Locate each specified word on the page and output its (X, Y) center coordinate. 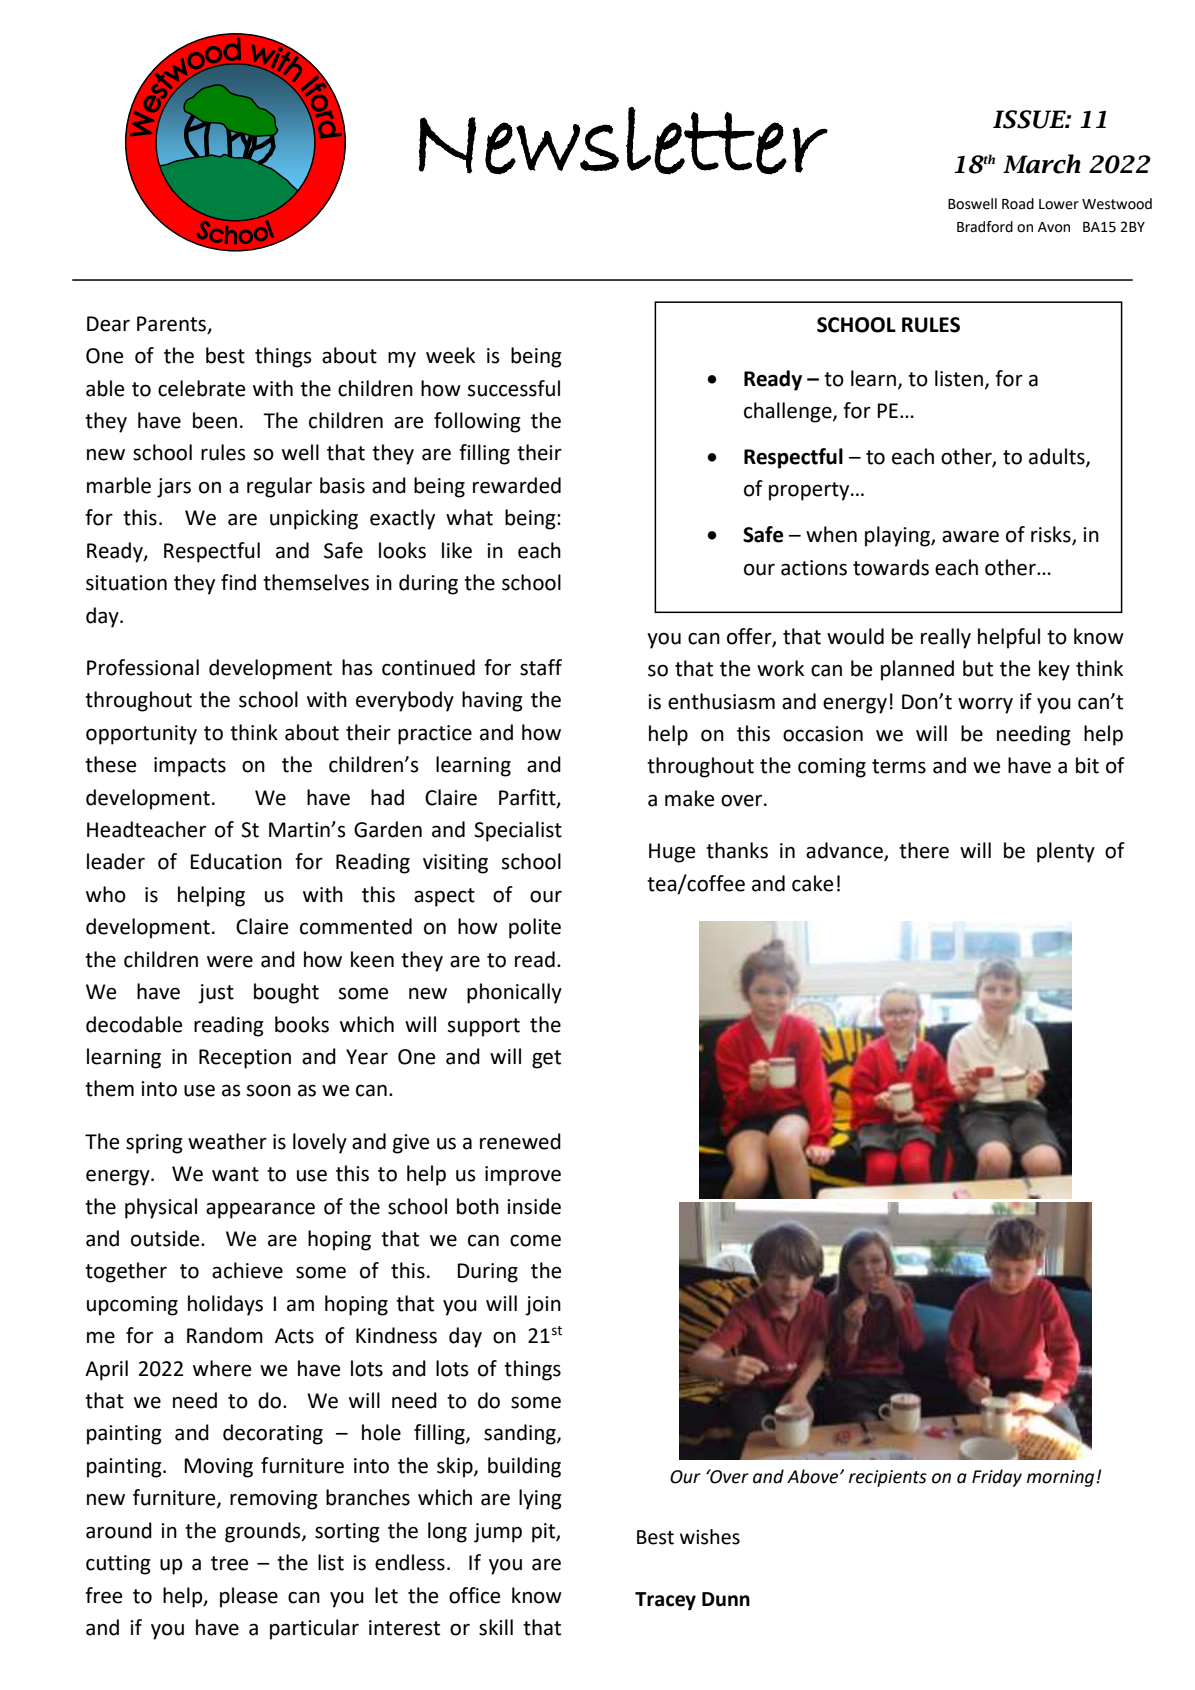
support (484, 1027)
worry (985, 706)
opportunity (141, 735)
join (543, 1306)
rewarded (517, 485)
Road (1018, 204)
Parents (173, 324)
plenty (1066, 852)
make (689, 798)
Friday (997, 1478)
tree (229, 1563)
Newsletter (623, 141)
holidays (225, 1305)
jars (174, 488)
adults (1058, 457)
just (216, 994)
